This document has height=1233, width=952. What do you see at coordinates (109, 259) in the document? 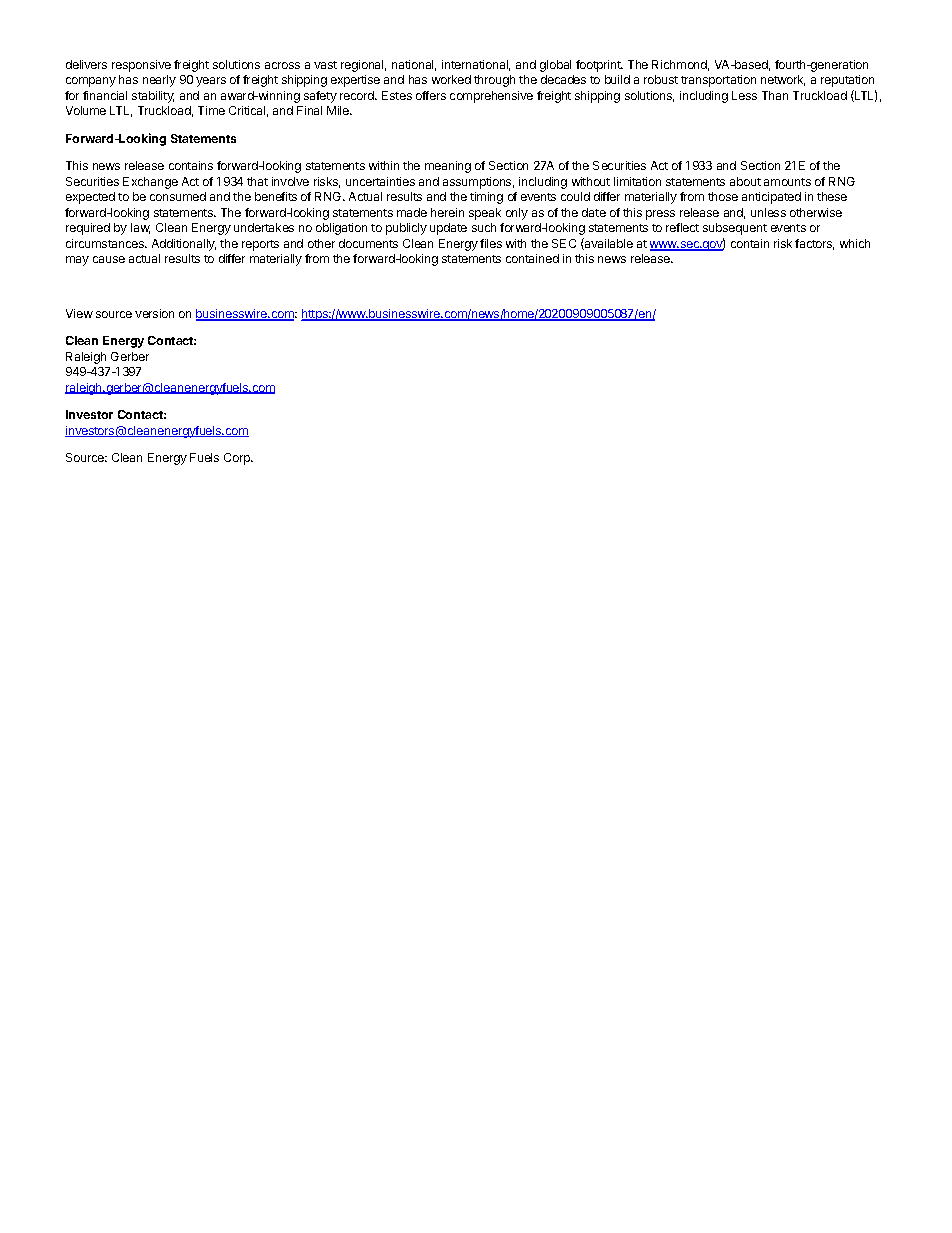
I see `cause` at bounding box center [109, 259].
